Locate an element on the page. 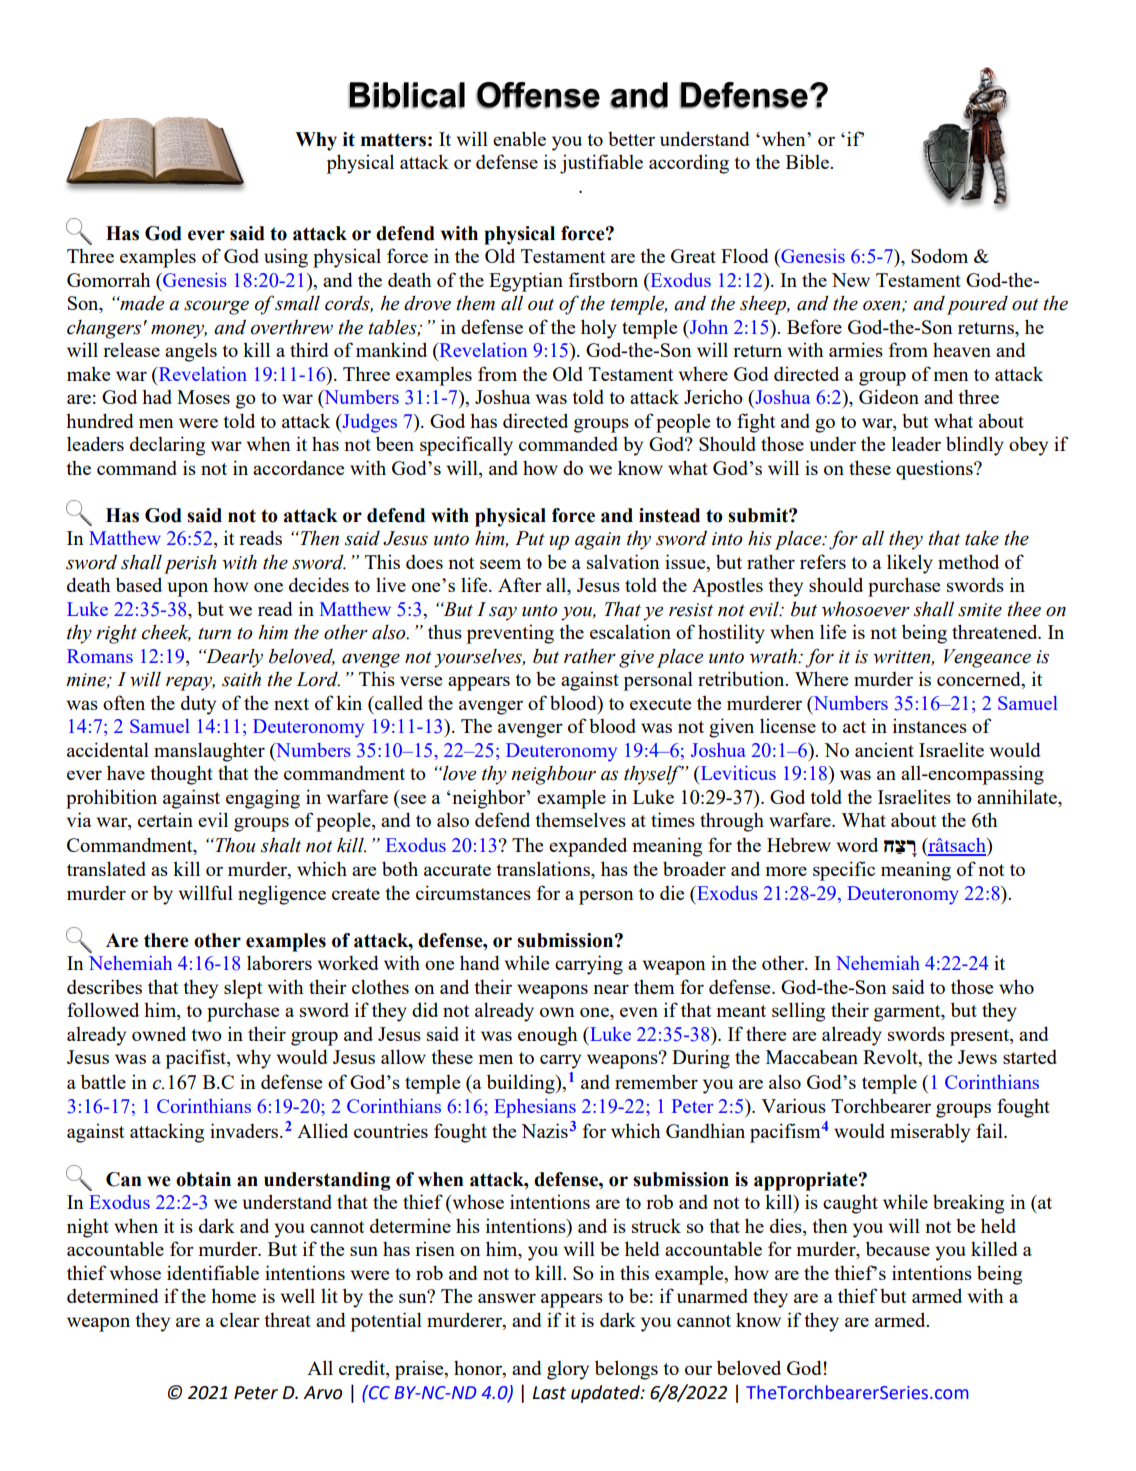  glory is located at coordinates (568, 1370).
